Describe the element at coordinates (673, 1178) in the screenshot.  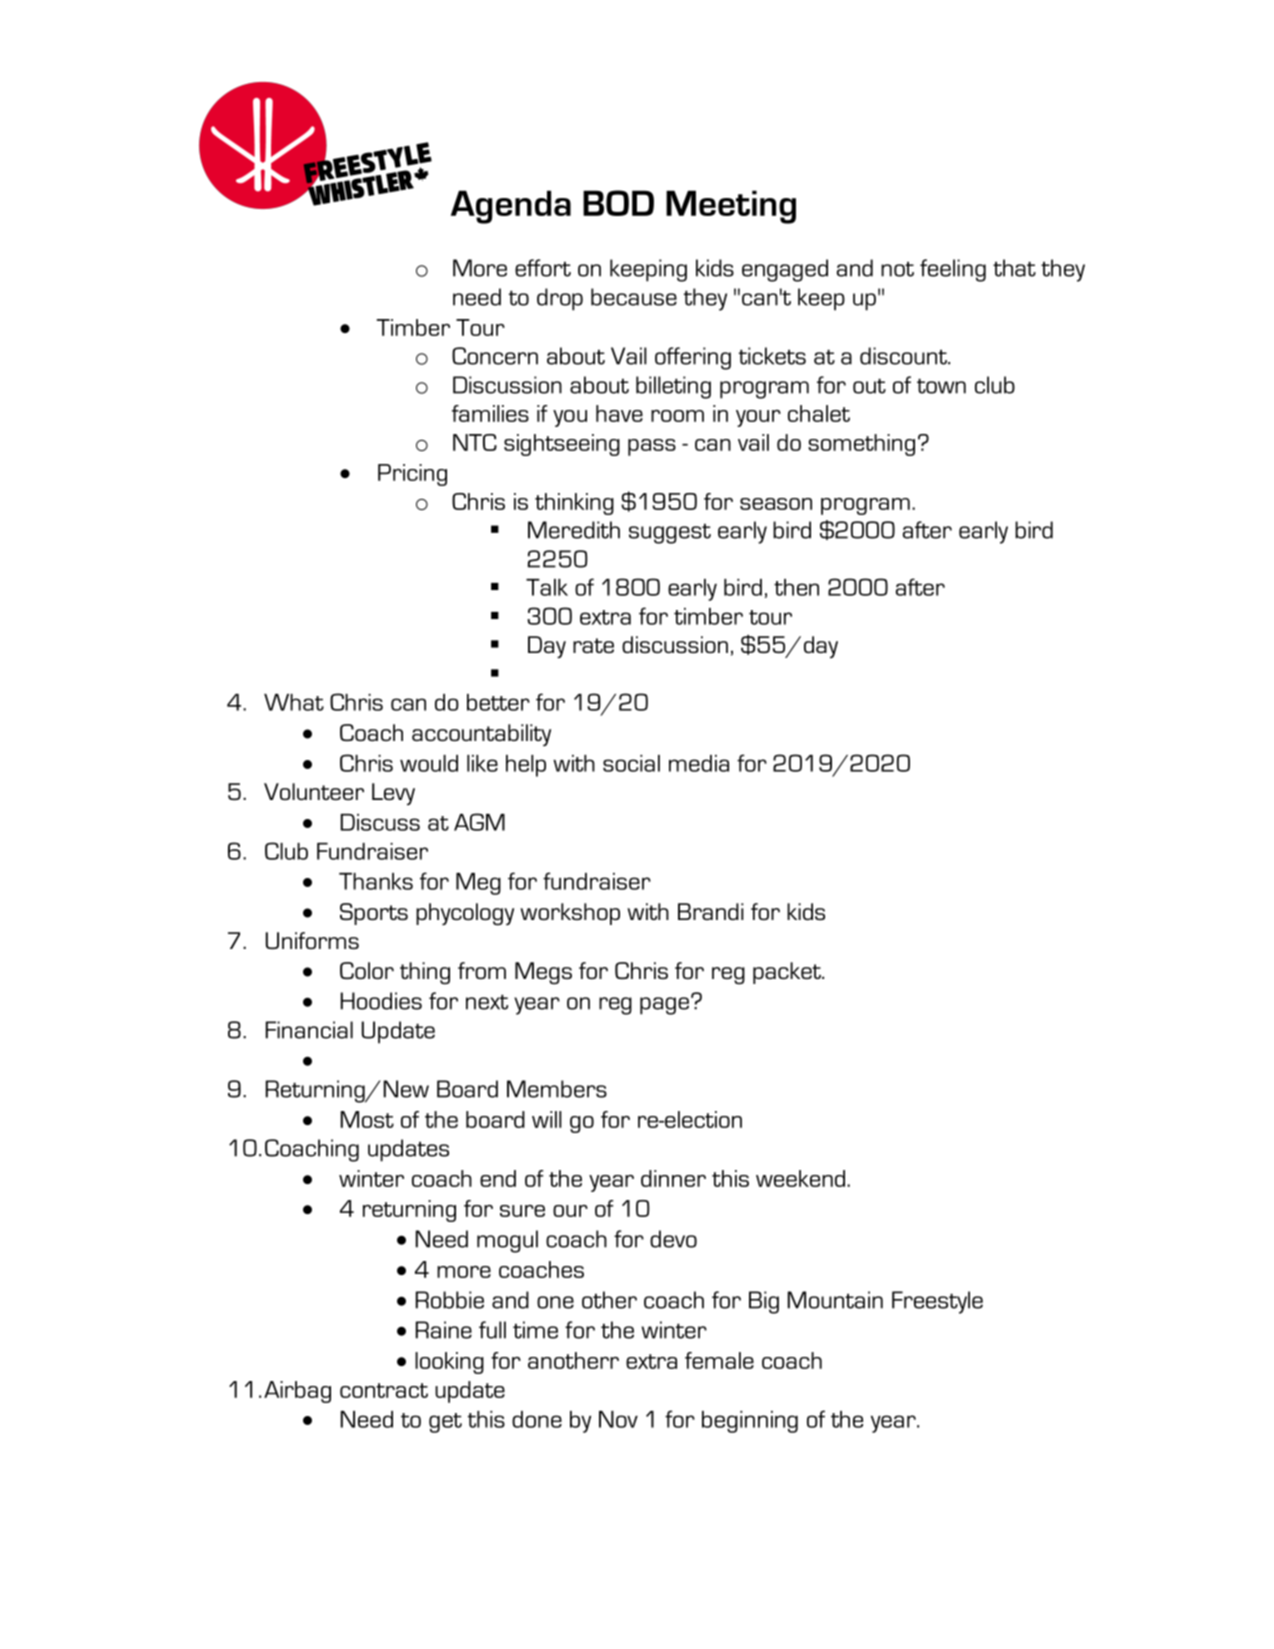
I see `dinner` at that location.
